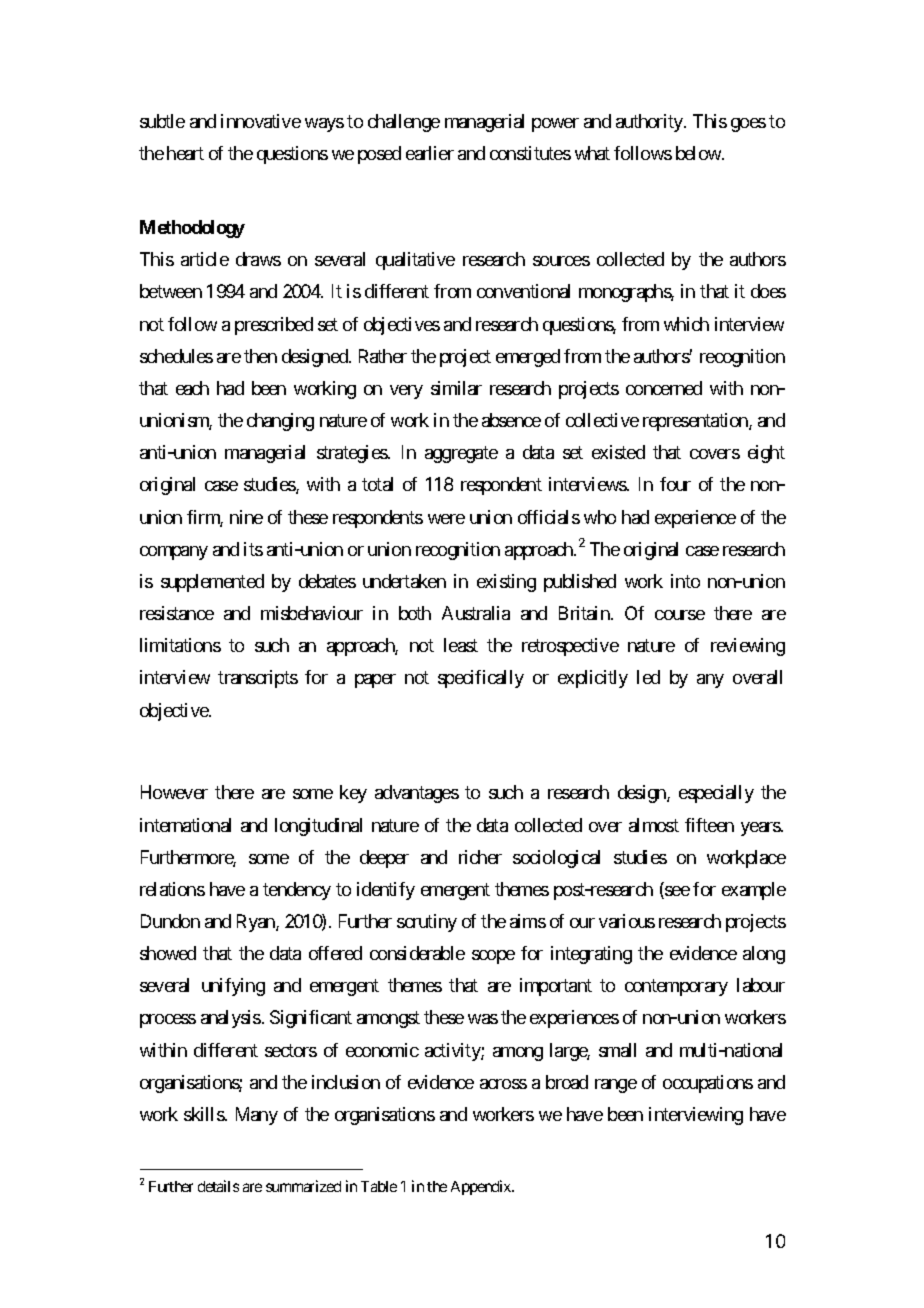  Describe the element at coordinates (261, 121) in the page. I see `innovative` at that location.
